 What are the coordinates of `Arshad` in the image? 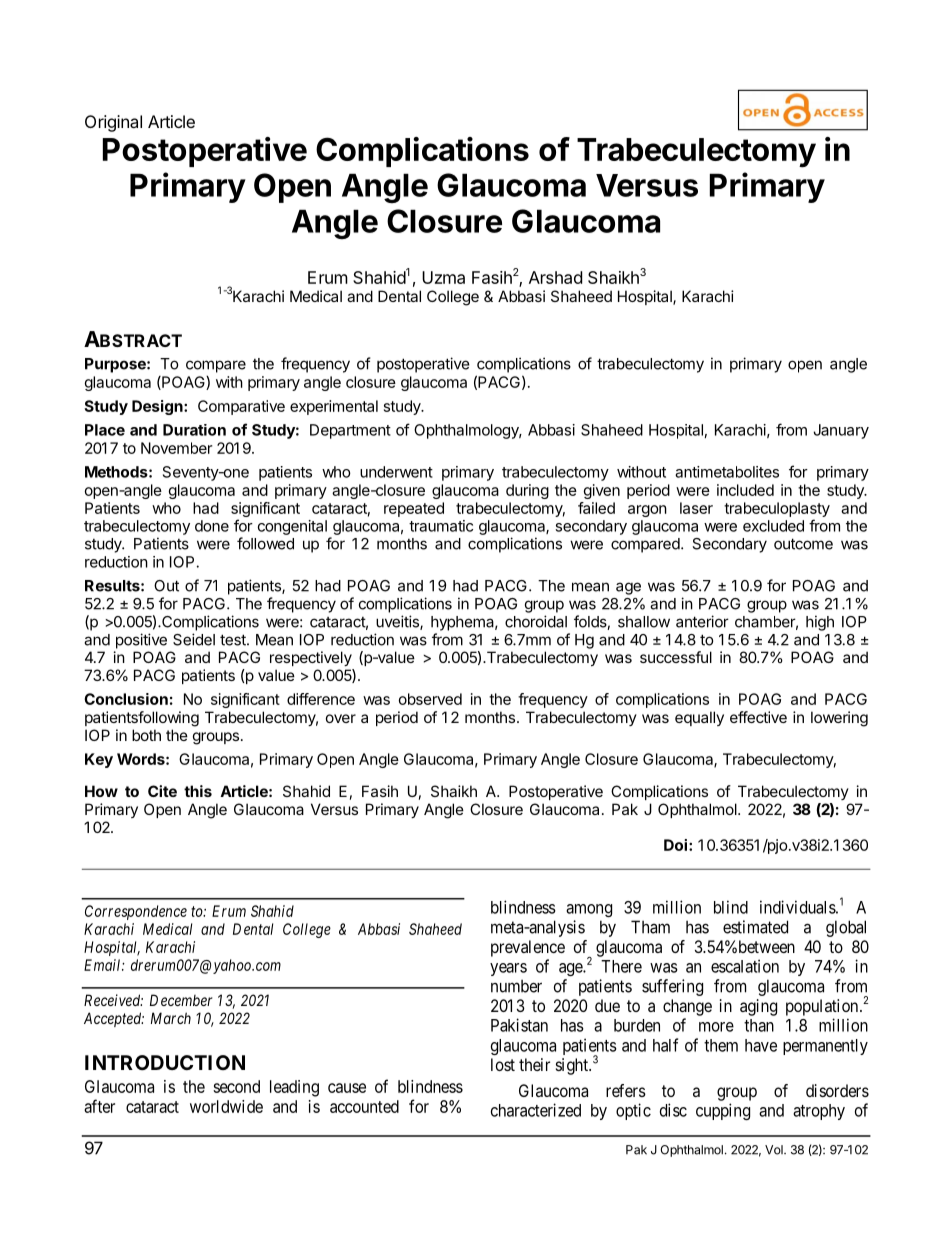 It's located at (555, 277).
